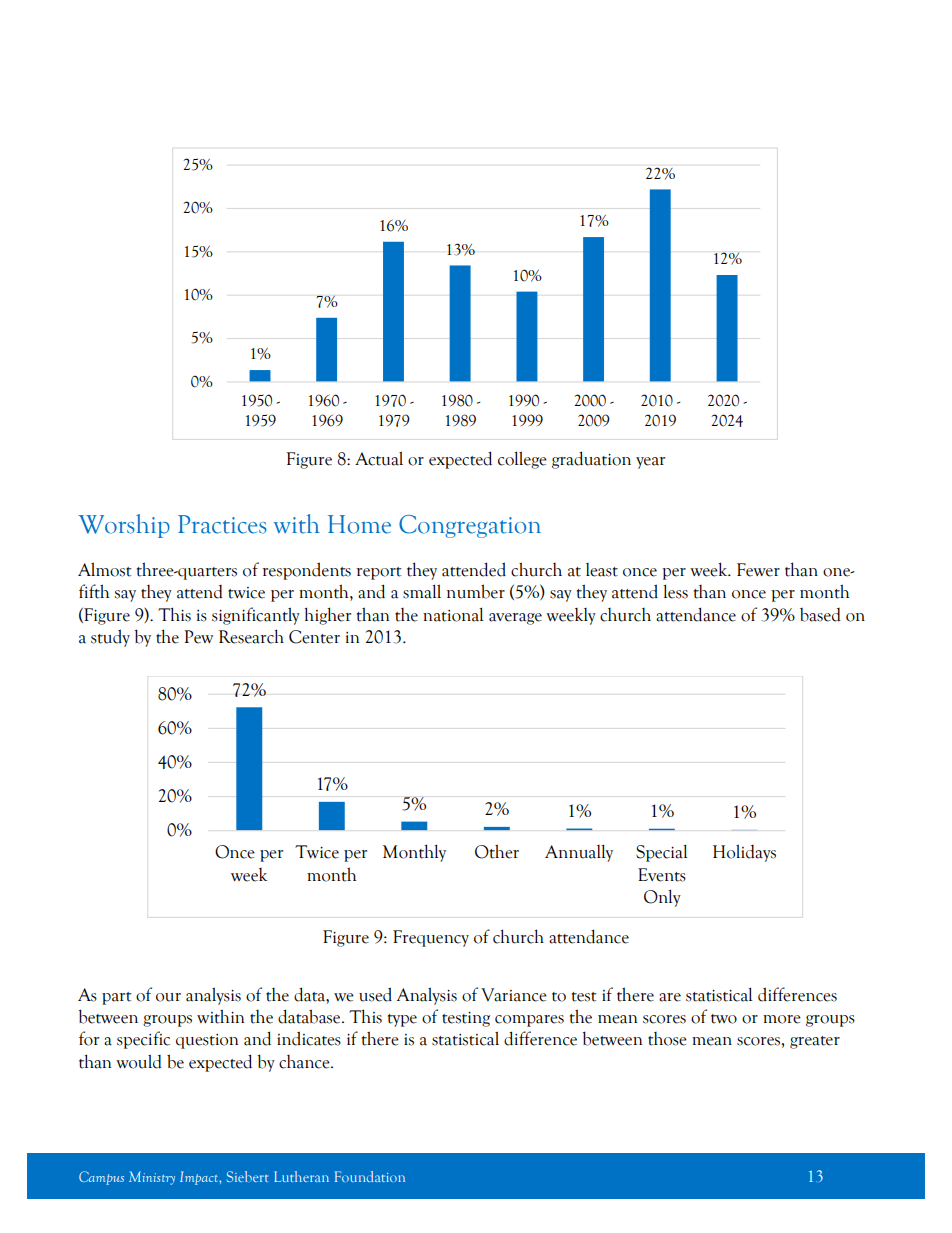  Describe the element at coordinates (222, 524) in the screenshot. I see `Practices` at that location.
